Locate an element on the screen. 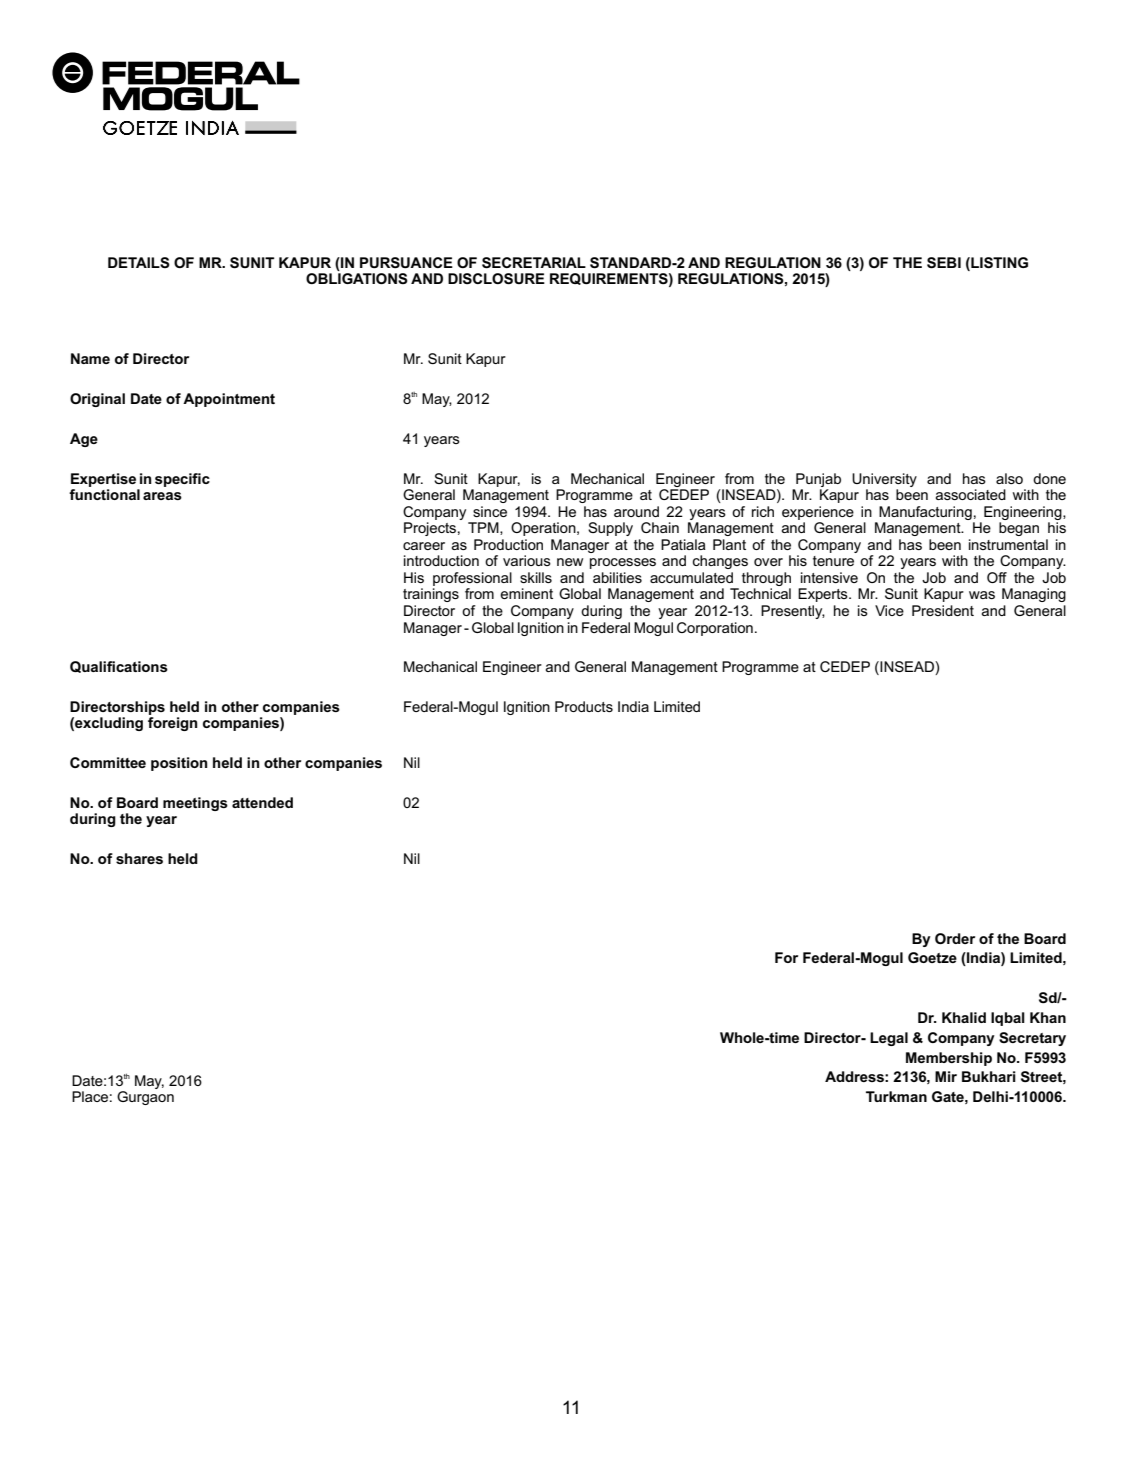  President is located at coordinates (943, 610).
